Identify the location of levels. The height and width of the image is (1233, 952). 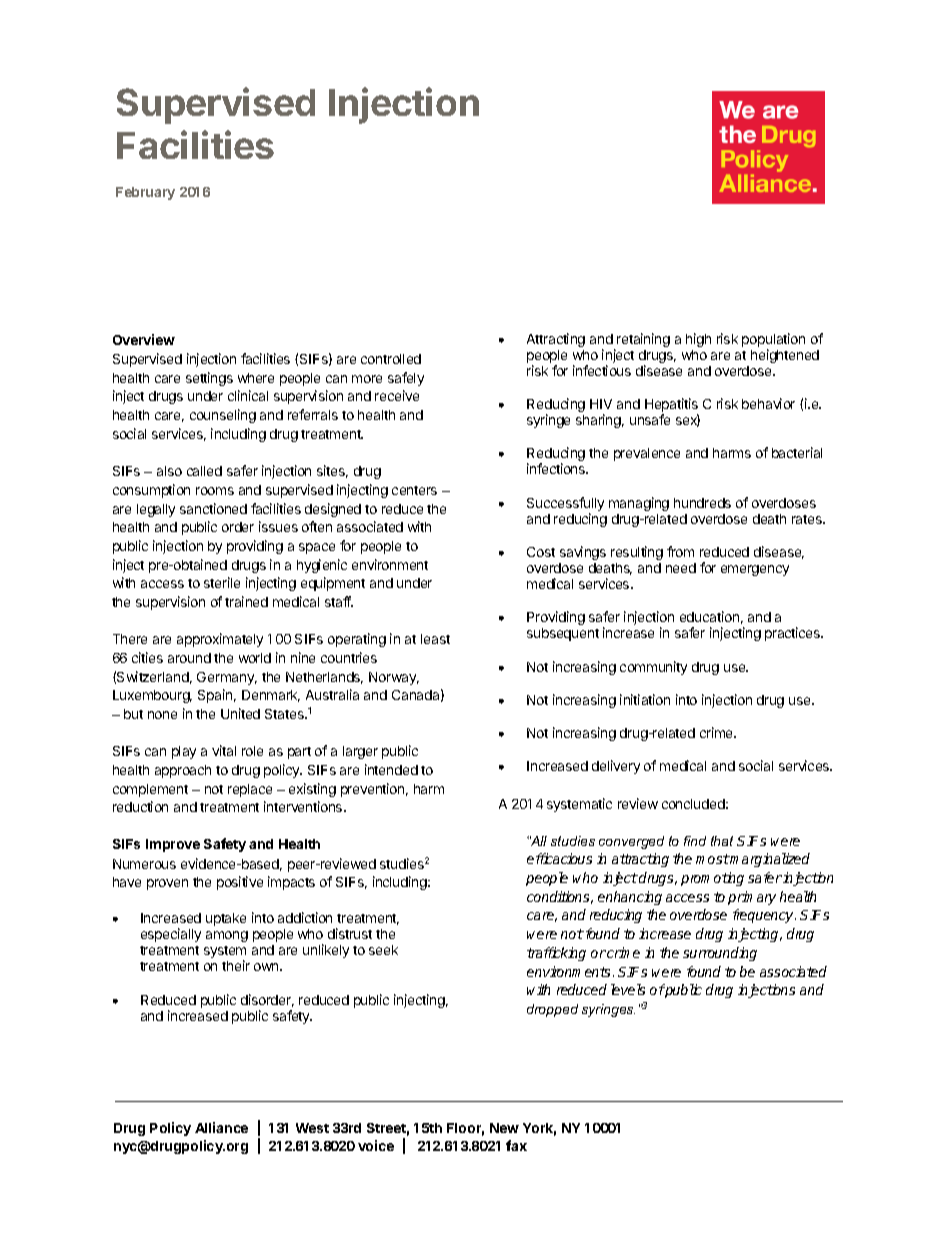
(628, 989).
